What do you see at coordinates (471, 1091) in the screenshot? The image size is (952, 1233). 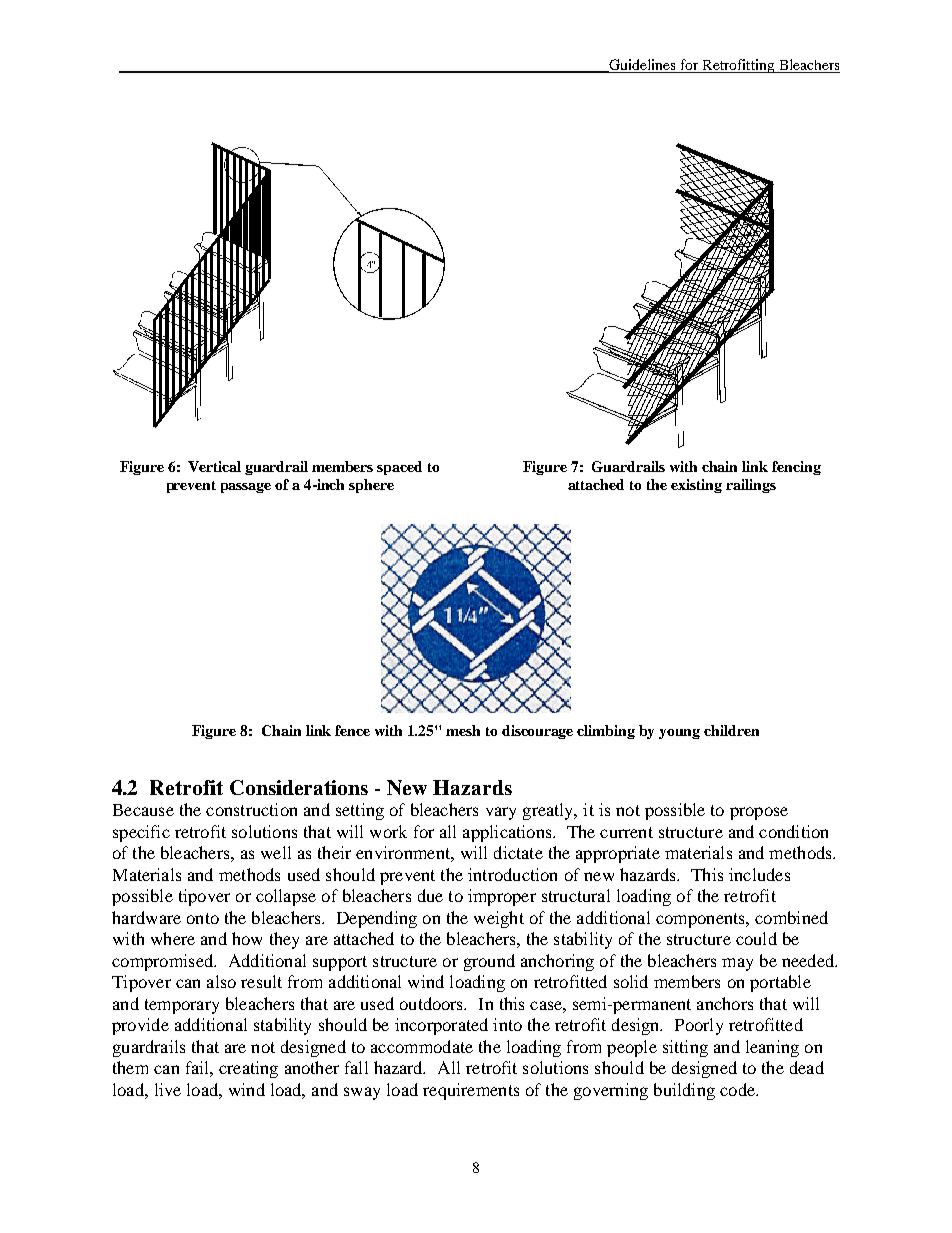 I see `requirements` at bounding box center [471, 1091].
